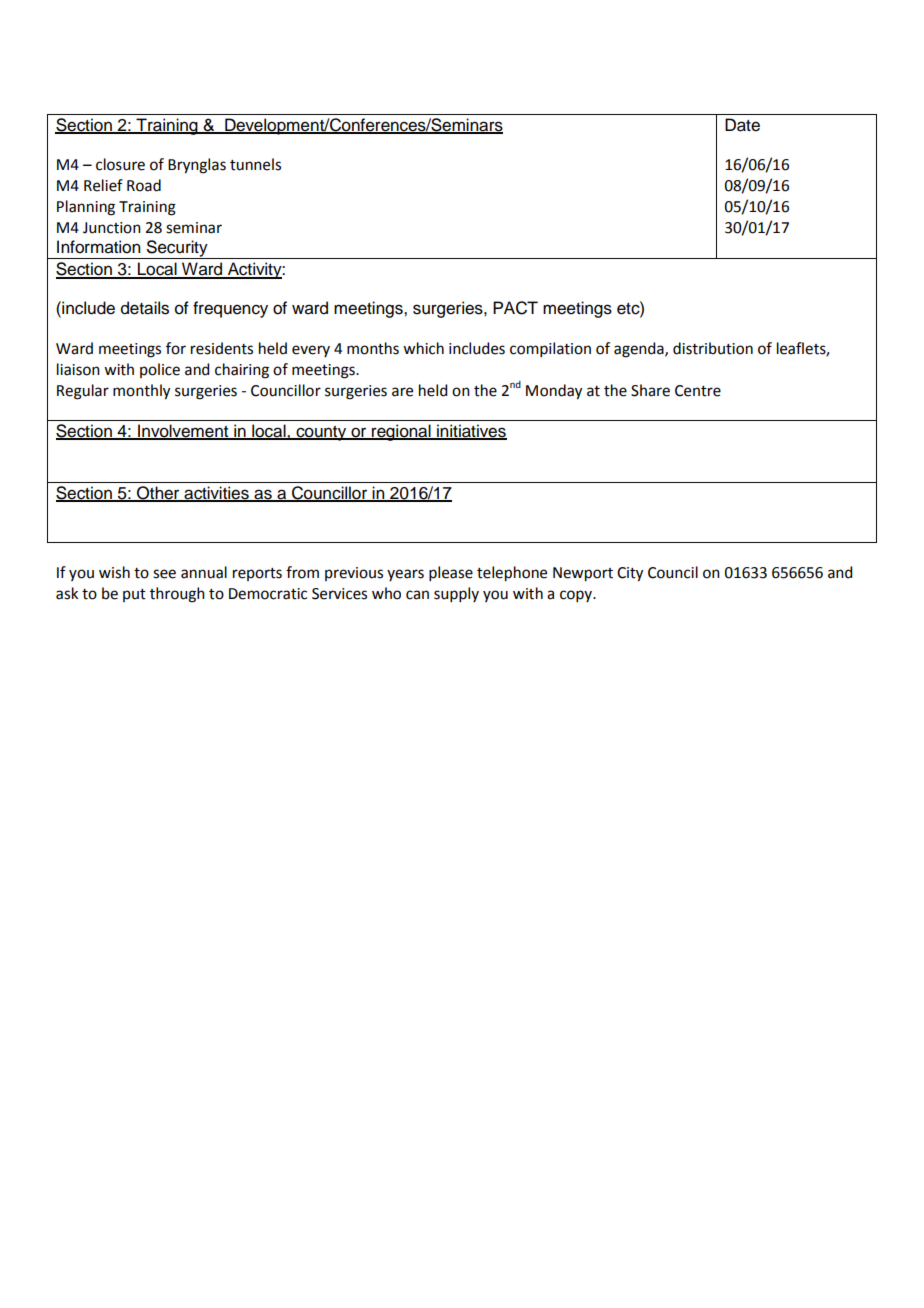 The image size is (924, 1308). I want to click on distribution, so click(713, 348).
